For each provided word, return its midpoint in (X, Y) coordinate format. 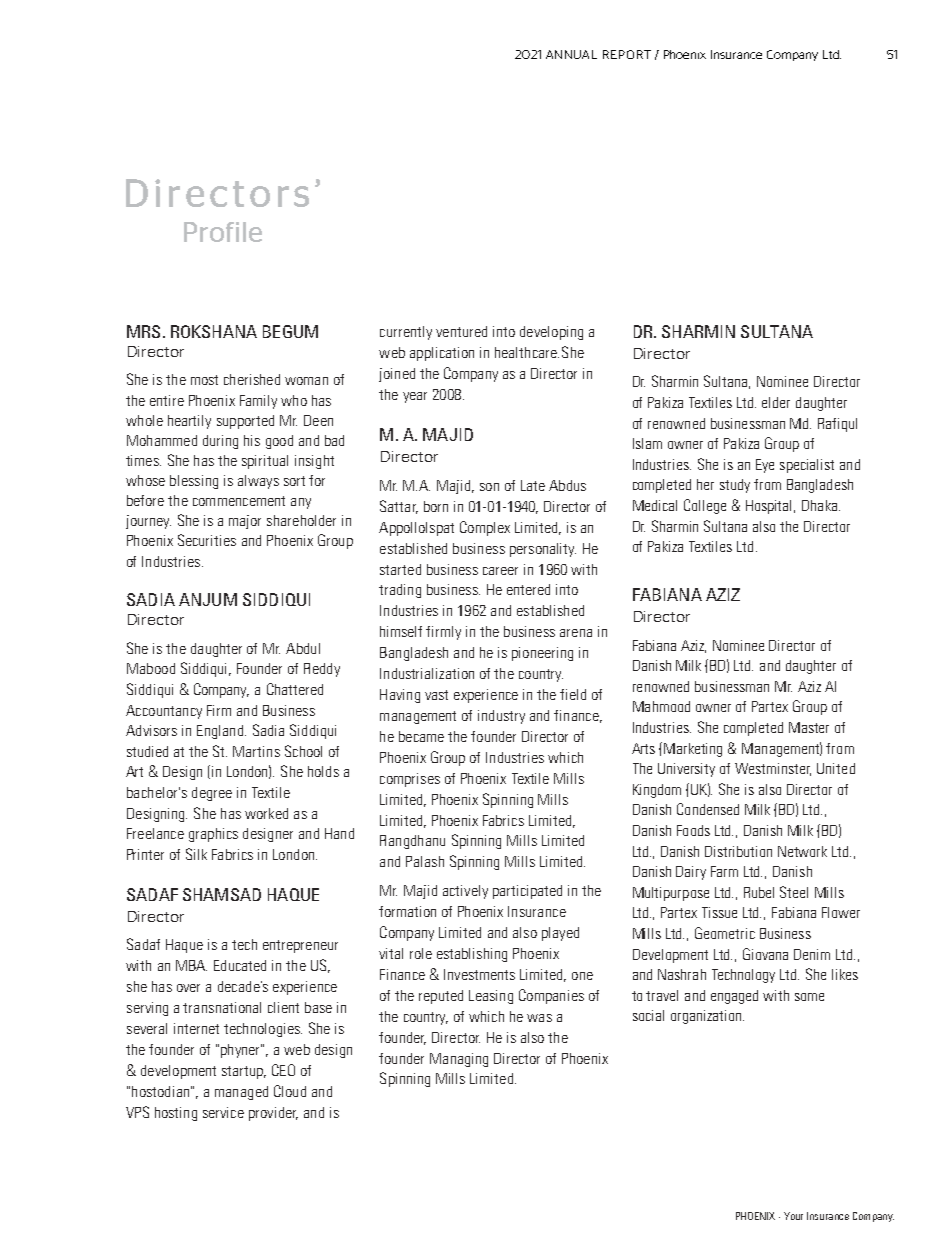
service (223, 1112)
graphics (213, 835)
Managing (459, 1060)
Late (533, 485)
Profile (223, 232)
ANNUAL (571, 54)
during (220, 442)
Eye (765, 466)
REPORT (627, 54)
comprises (410, 780)
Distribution (738, 851)
